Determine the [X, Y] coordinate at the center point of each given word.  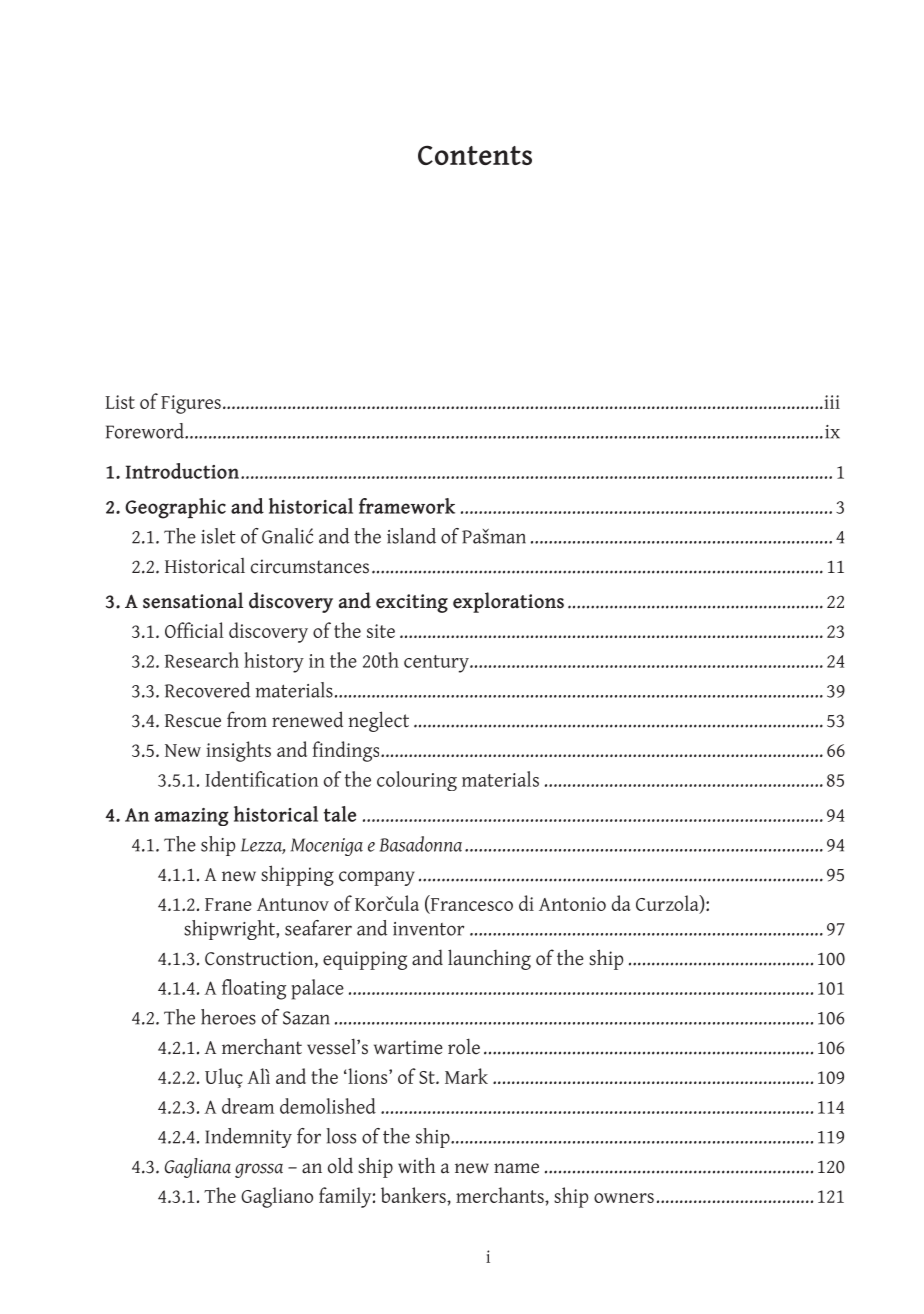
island [411, 536]
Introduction [182, 471]
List [120, 402]
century [437, 664]
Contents [475, 155]
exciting [412, 603]
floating [254, 989]
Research [202, 660]
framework [407, 506]
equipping [365, 960]
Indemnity [248, 1138]
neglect [378, 721]
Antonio [572, 904]
